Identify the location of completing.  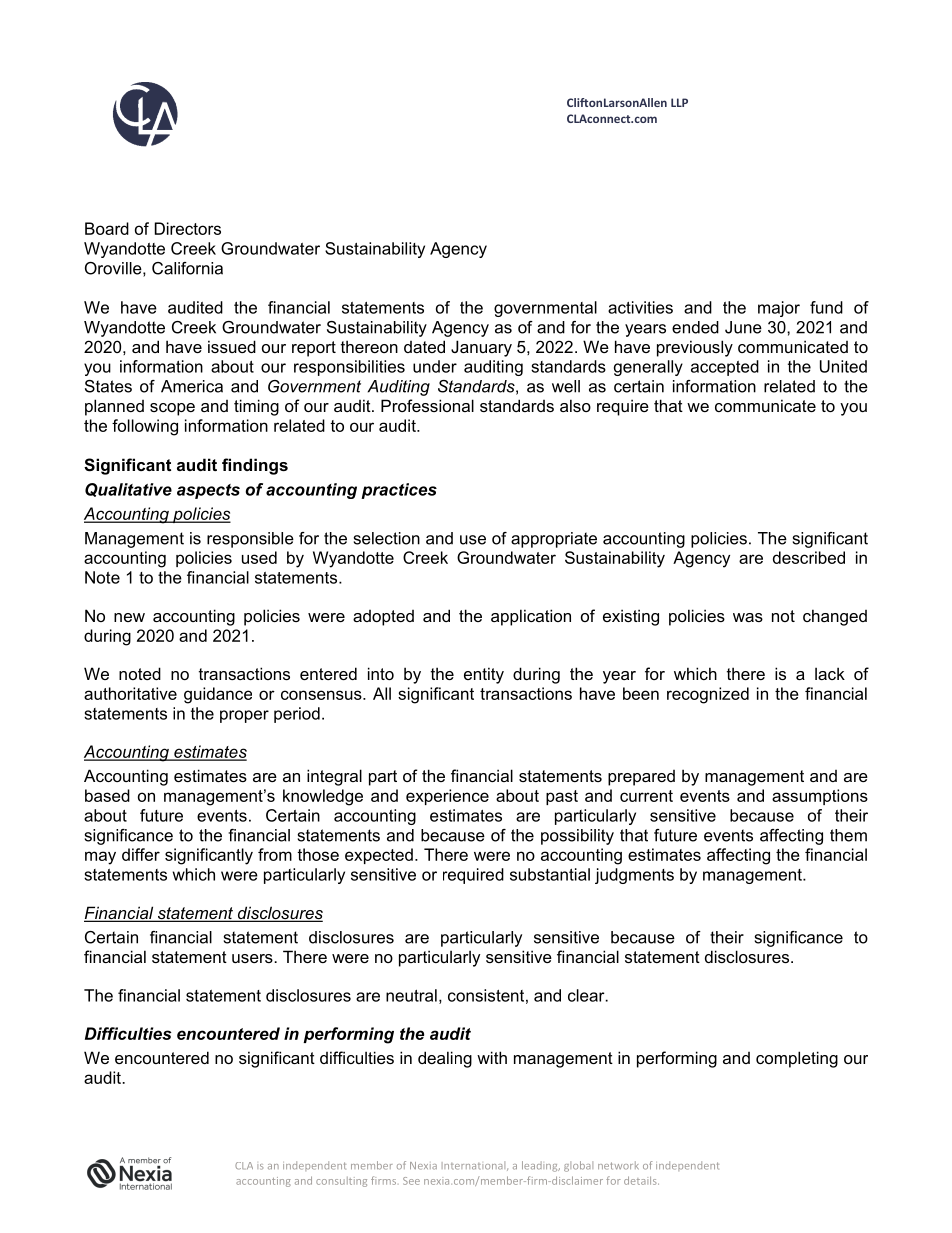
(797, 1059).
